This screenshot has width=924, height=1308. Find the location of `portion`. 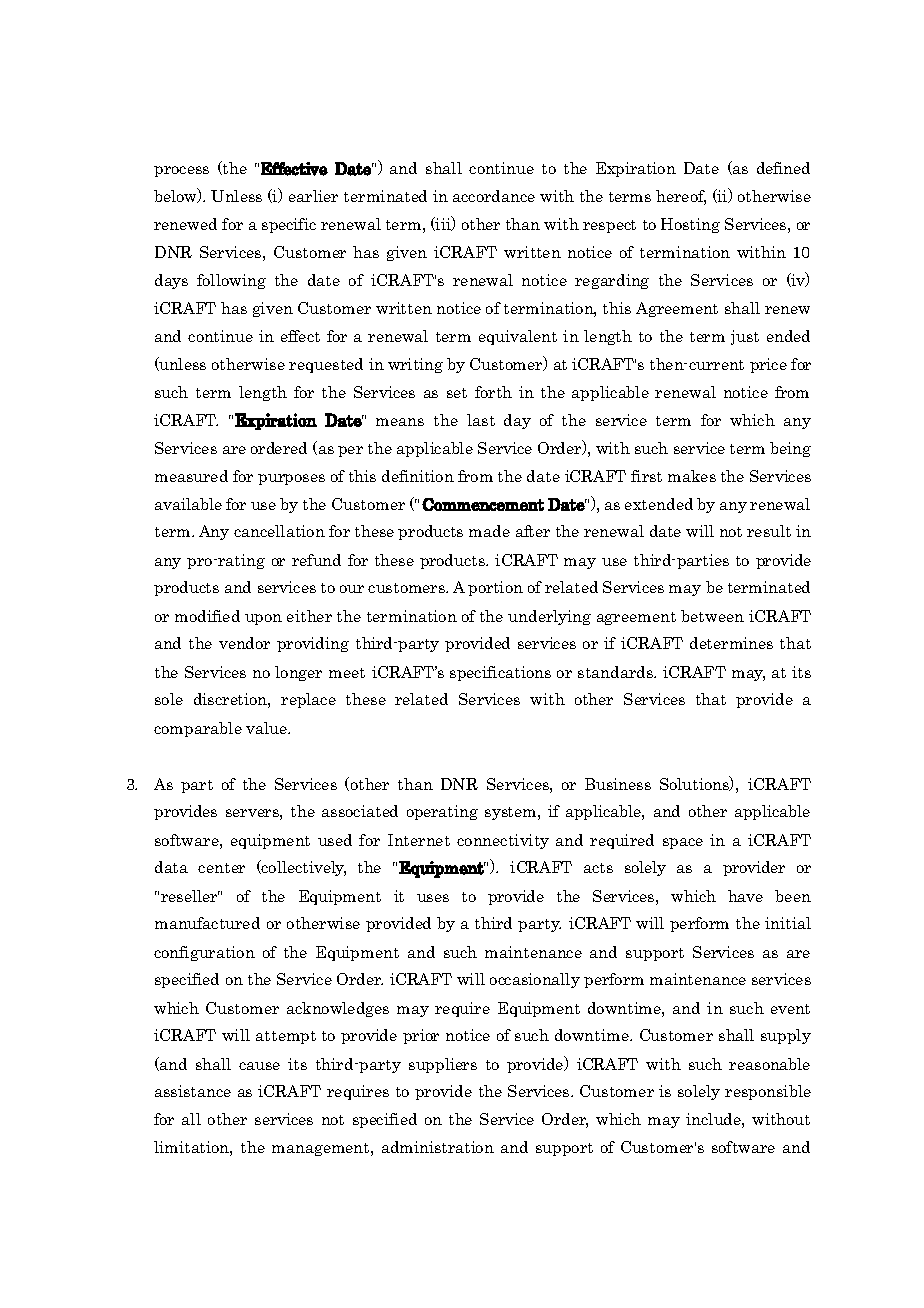

portion is located at coordinates (495, 588).
